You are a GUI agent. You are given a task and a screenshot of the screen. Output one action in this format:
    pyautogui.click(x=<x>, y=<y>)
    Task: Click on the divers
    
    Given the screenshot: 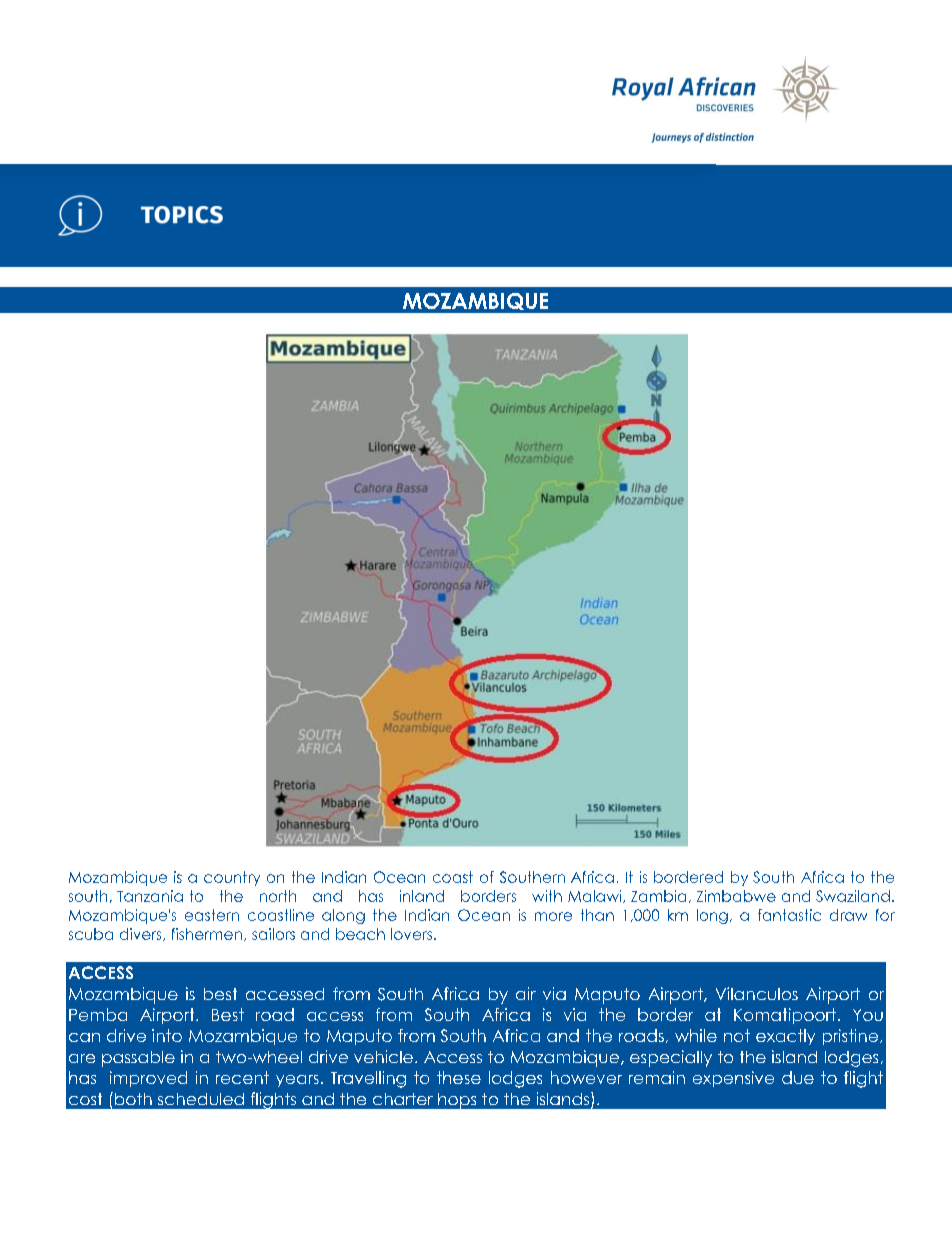 What is the action you would take?
    pyautogui.click(x=142, y=934)
